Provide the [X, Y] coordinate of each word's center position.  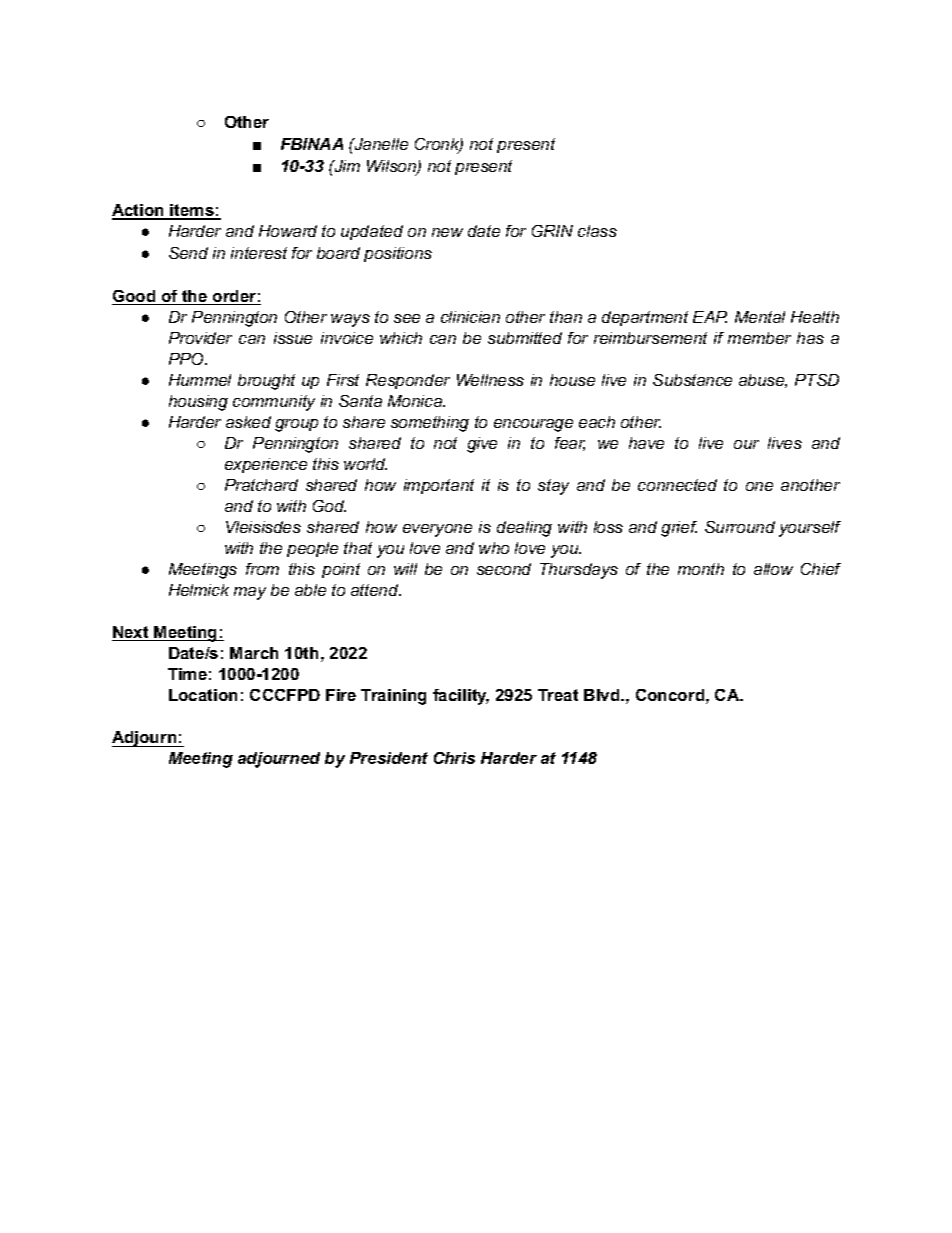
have [646, 443]
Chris [454, 758]
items [192, 211]
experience [266, 465]
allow [773, 569]
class [597, 231]
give [482, 445]
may [250, 593]
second [504, 569]
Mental [760, 317]
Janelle [380, 144]
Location [203, 695]
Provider [200, 338]
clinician [470, 317]
